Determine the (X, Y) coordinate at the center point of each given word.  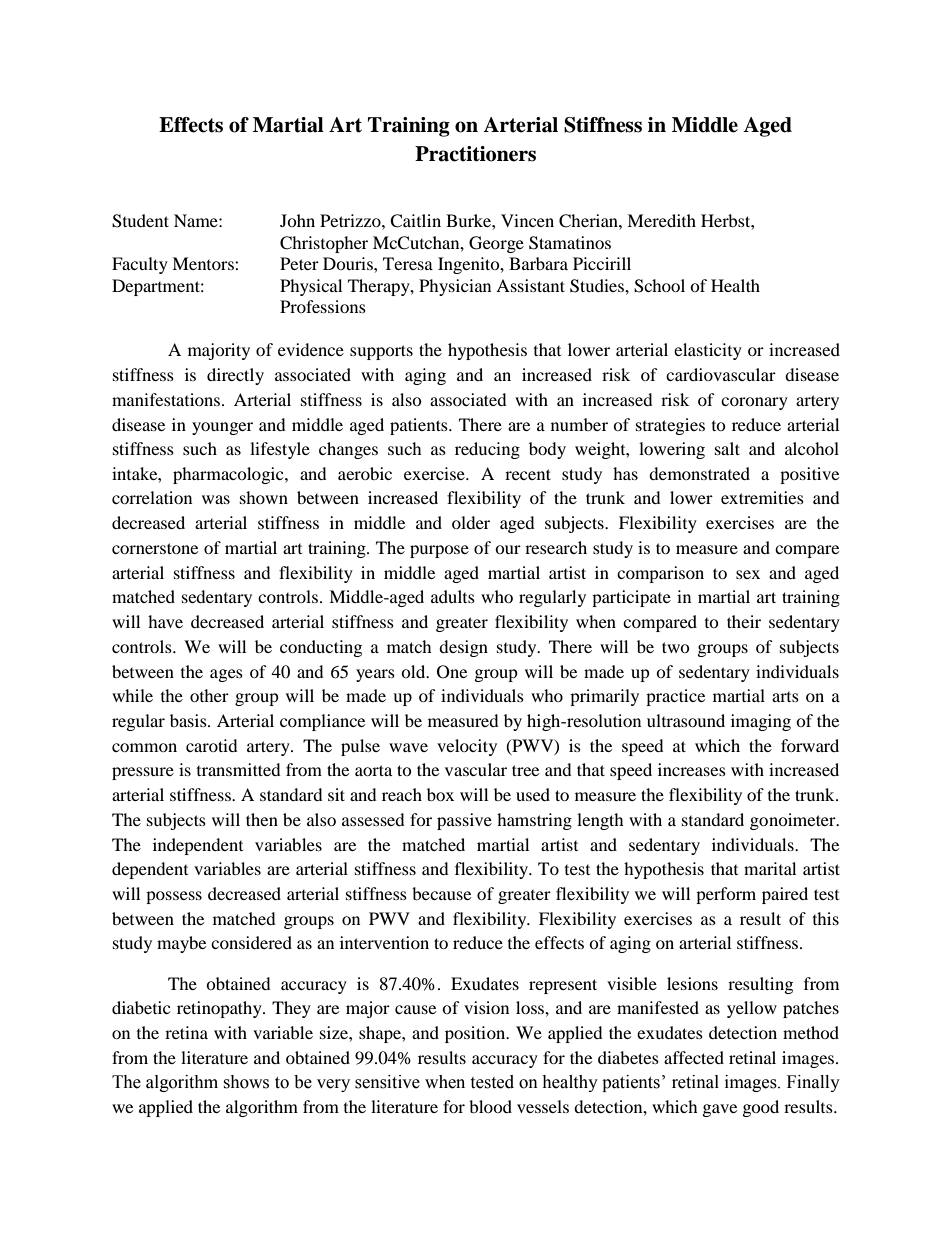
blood (490, 1106)
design (463, 648)
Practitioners (475, 154)
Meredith (661, 220)
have (165, 621)
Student (140, 221)
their (744, 621)
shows (246, 1082)
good (761, 1108)
